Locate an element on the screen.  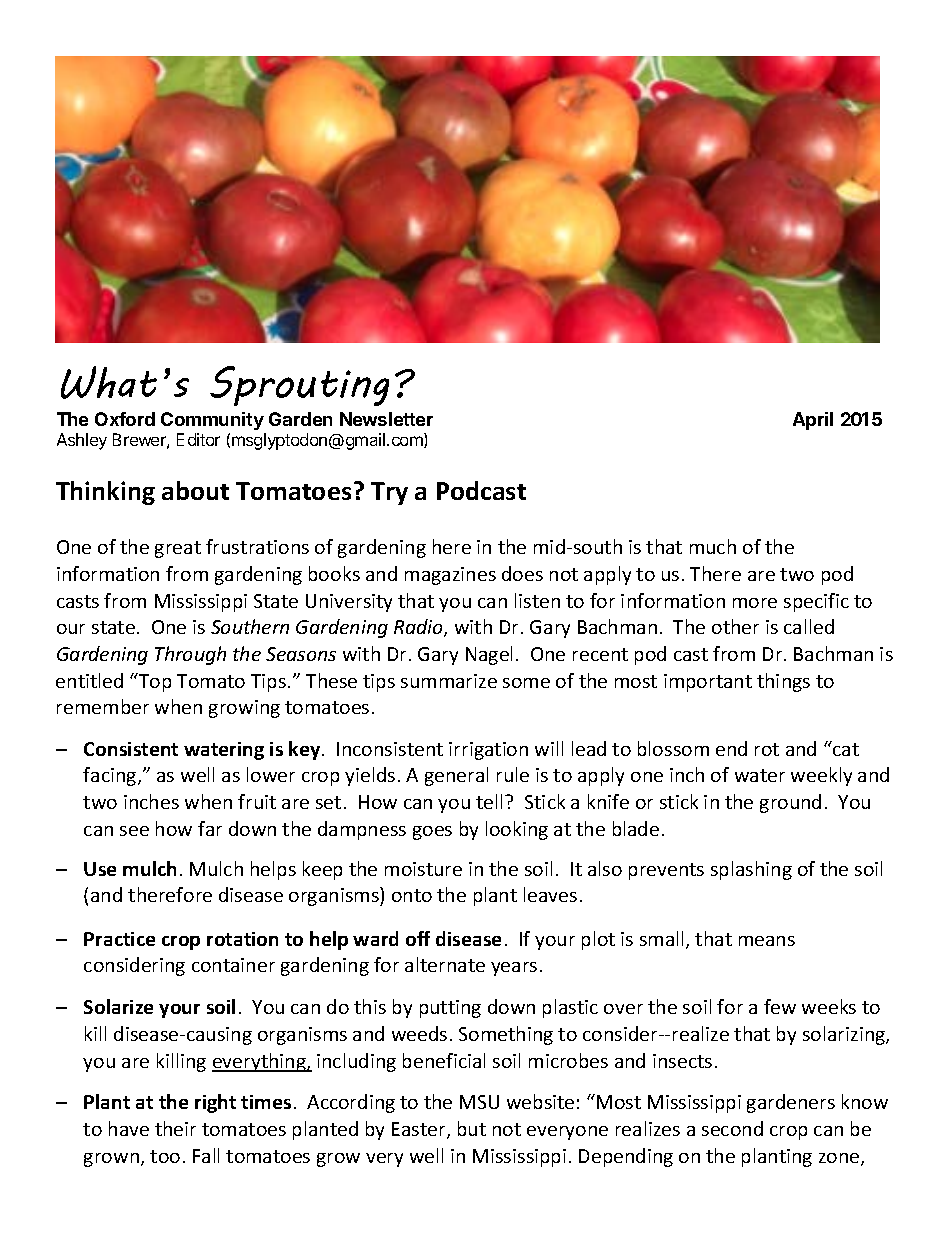
April is located at coordinates (813, 421).
